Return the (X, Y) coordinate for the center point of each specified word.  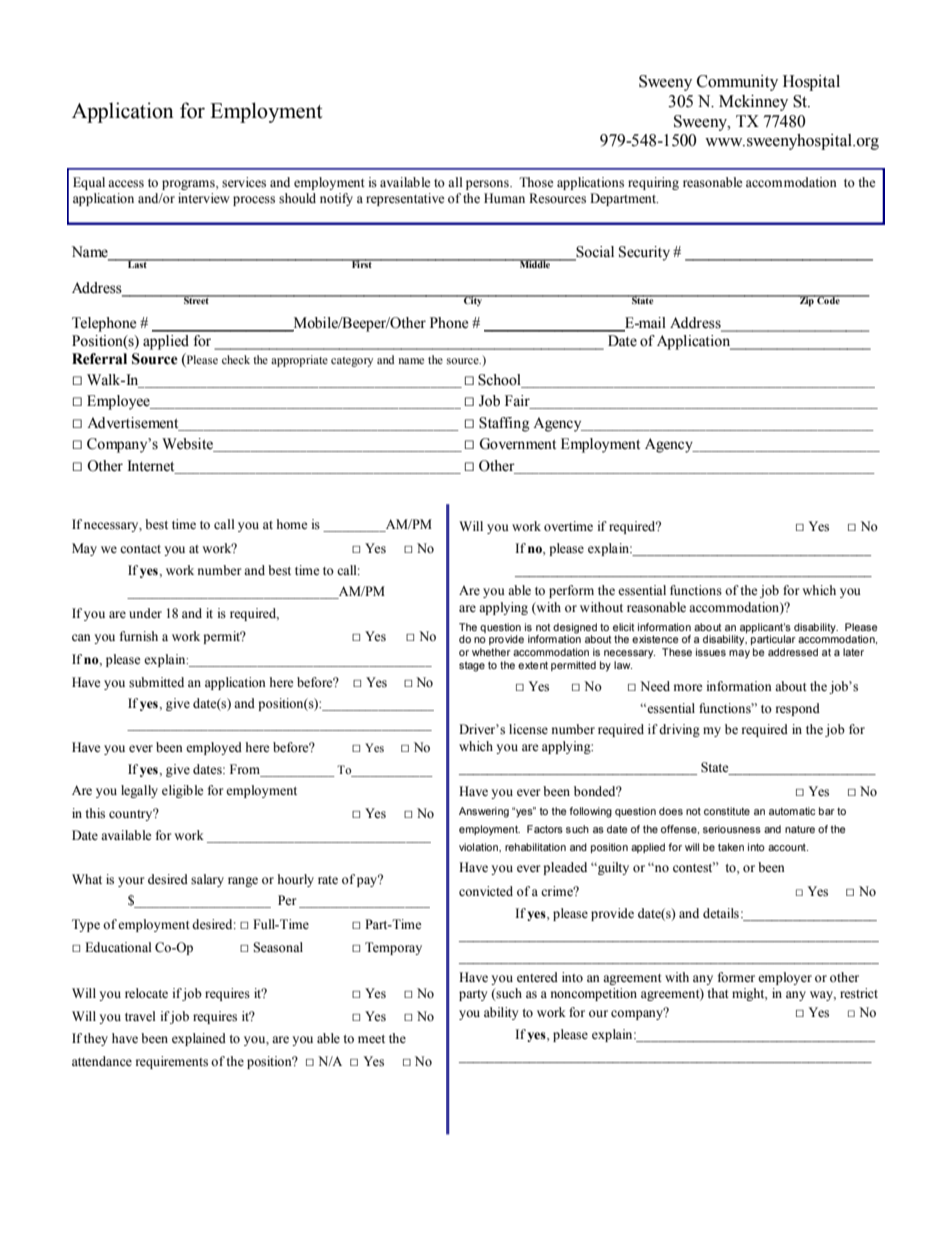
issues (711, 652)
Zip (806, 301)
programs (189, 185)
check (236, 359)
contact (140, 549)
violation (479, 847)
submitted (156, 682)
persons (488, 185)
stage (472, 666)
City (473, 300)
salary (207, 880)
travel (140, 1016)
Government (517, 444)
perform (571, 591)
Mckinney (753, 103)
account (788, 847)
